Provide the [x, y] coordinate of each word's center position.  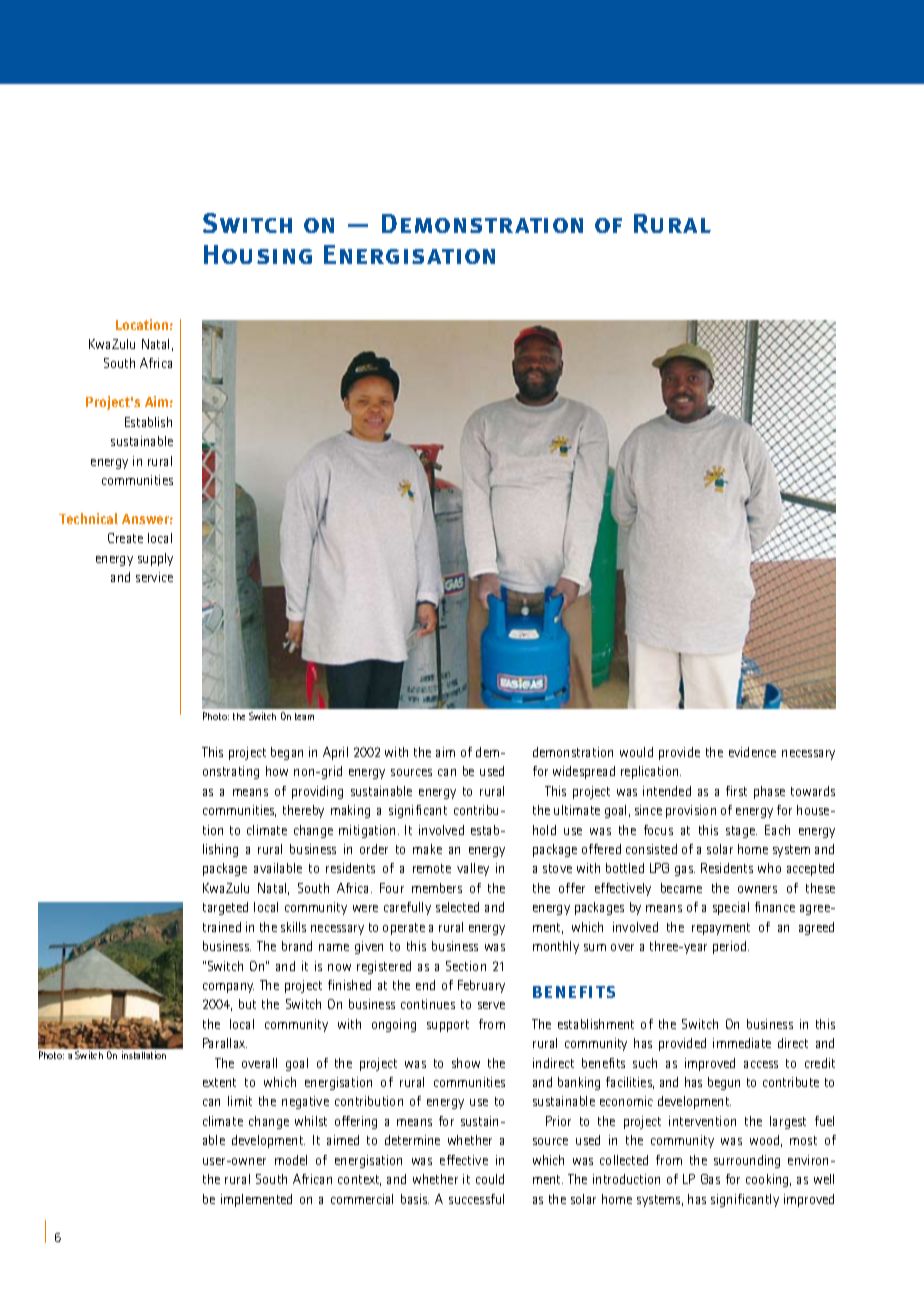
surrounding [747, 1161]
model [291, 1160]
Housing [258, 254]
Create [125, 538]
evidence [752, 752]
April [335, 753]
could [490, 1179]
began [287, 753]
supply [155, 559]
